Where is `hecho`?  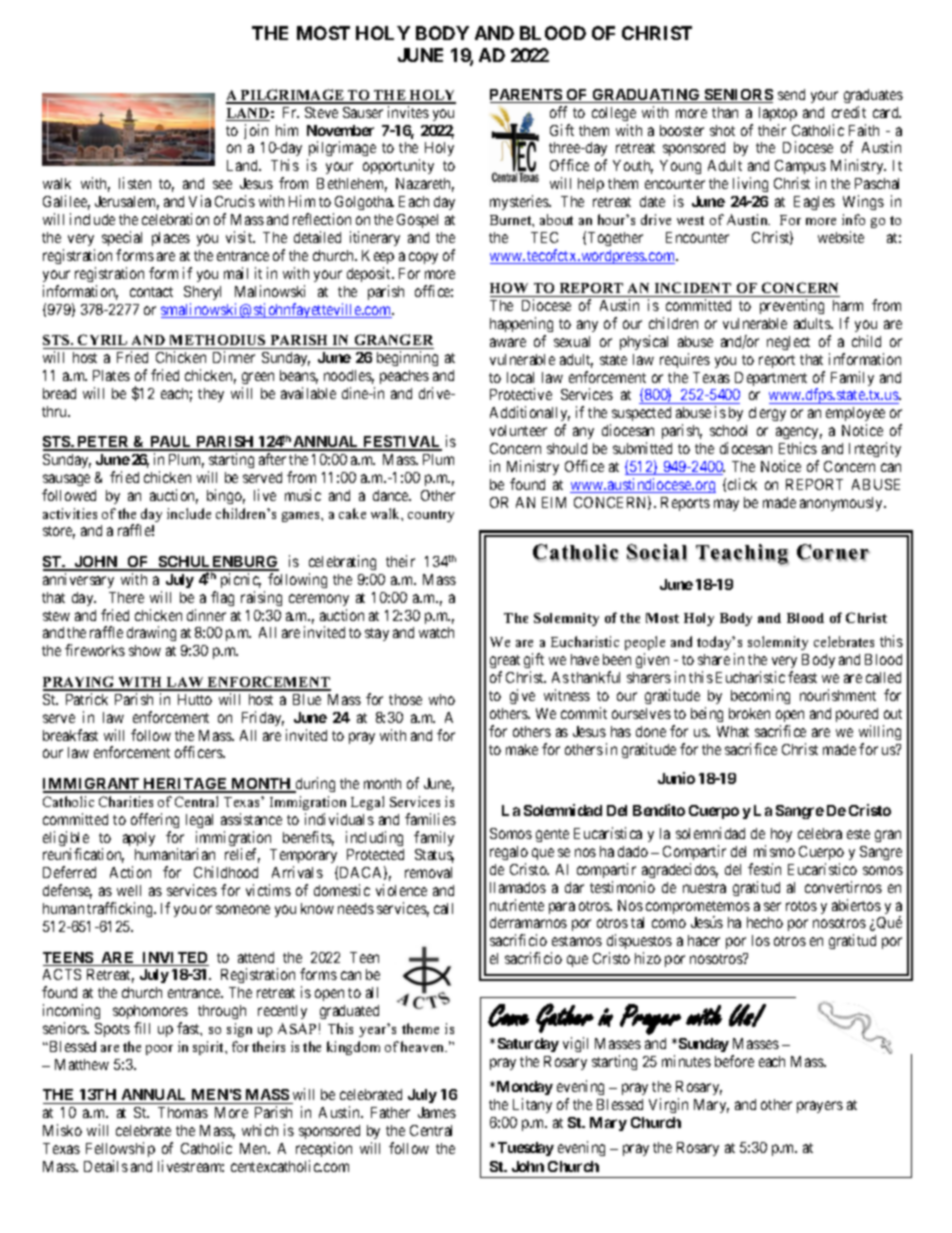
hecho is located at coordinates (765, 922).
